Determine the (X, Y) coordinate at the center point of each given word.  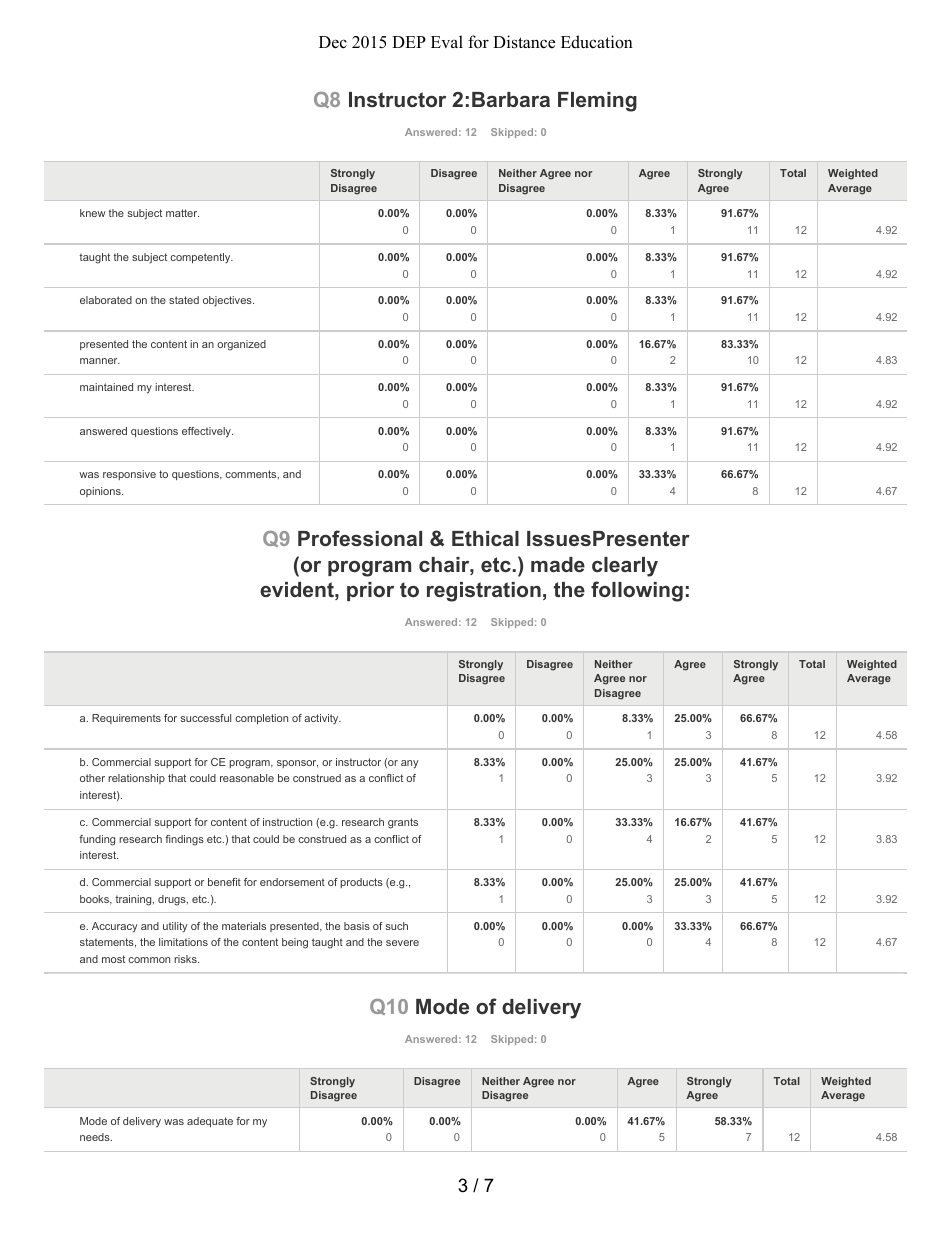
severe (402, 943)
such (397, 926)
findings (184, 840)
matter (182, 213)
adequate (210, 1122)
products (361, 883)
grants (403, 823)
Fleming (597, 102)
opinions (101, 492)
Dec (333, 42)
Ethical (485, 538)
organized (241, 345)
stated (184, 300)
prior (370, 591)
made (558, 564)
